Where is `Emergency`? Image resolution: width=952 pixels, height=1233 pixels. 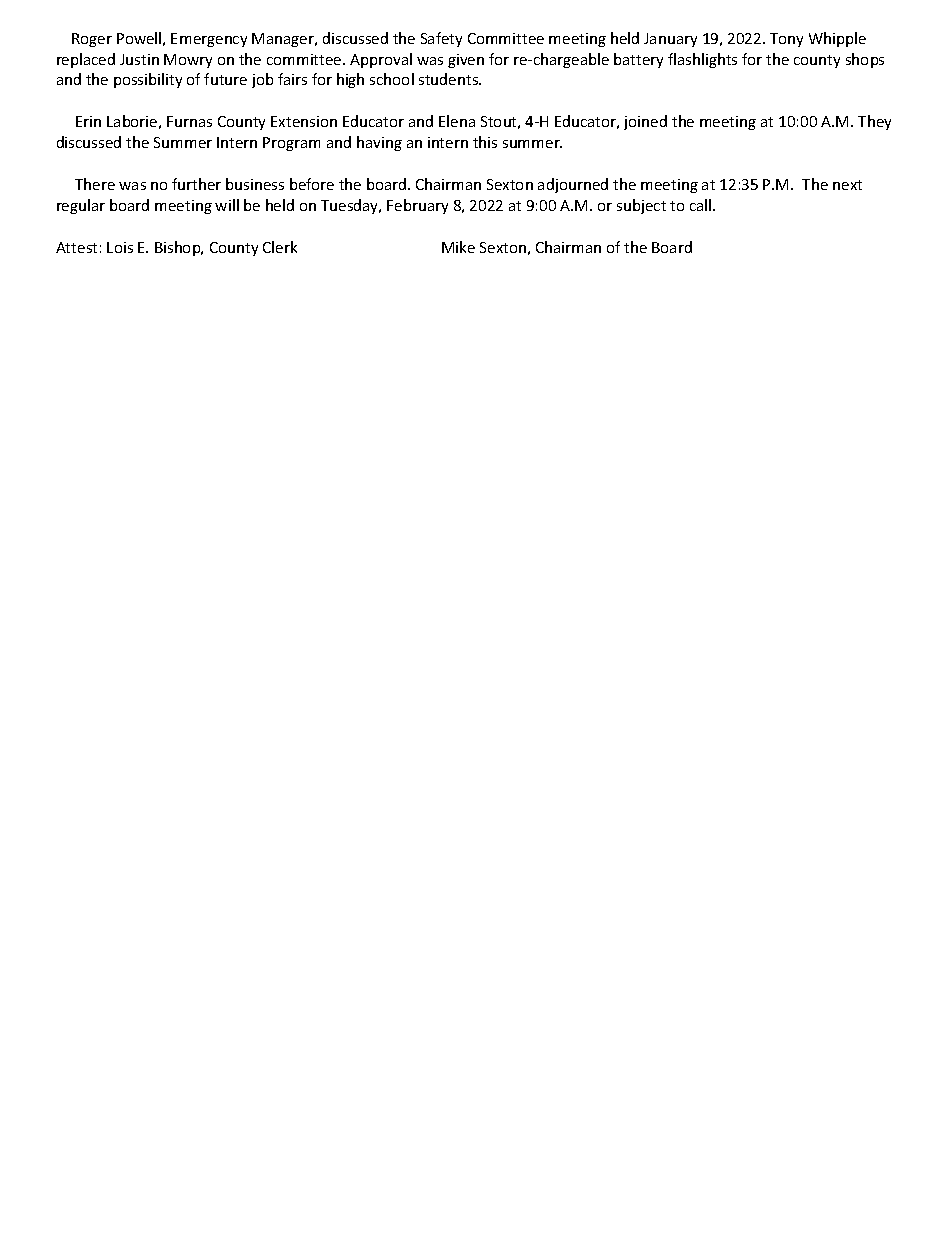
Emergency is located at coordinates (209, 40).
